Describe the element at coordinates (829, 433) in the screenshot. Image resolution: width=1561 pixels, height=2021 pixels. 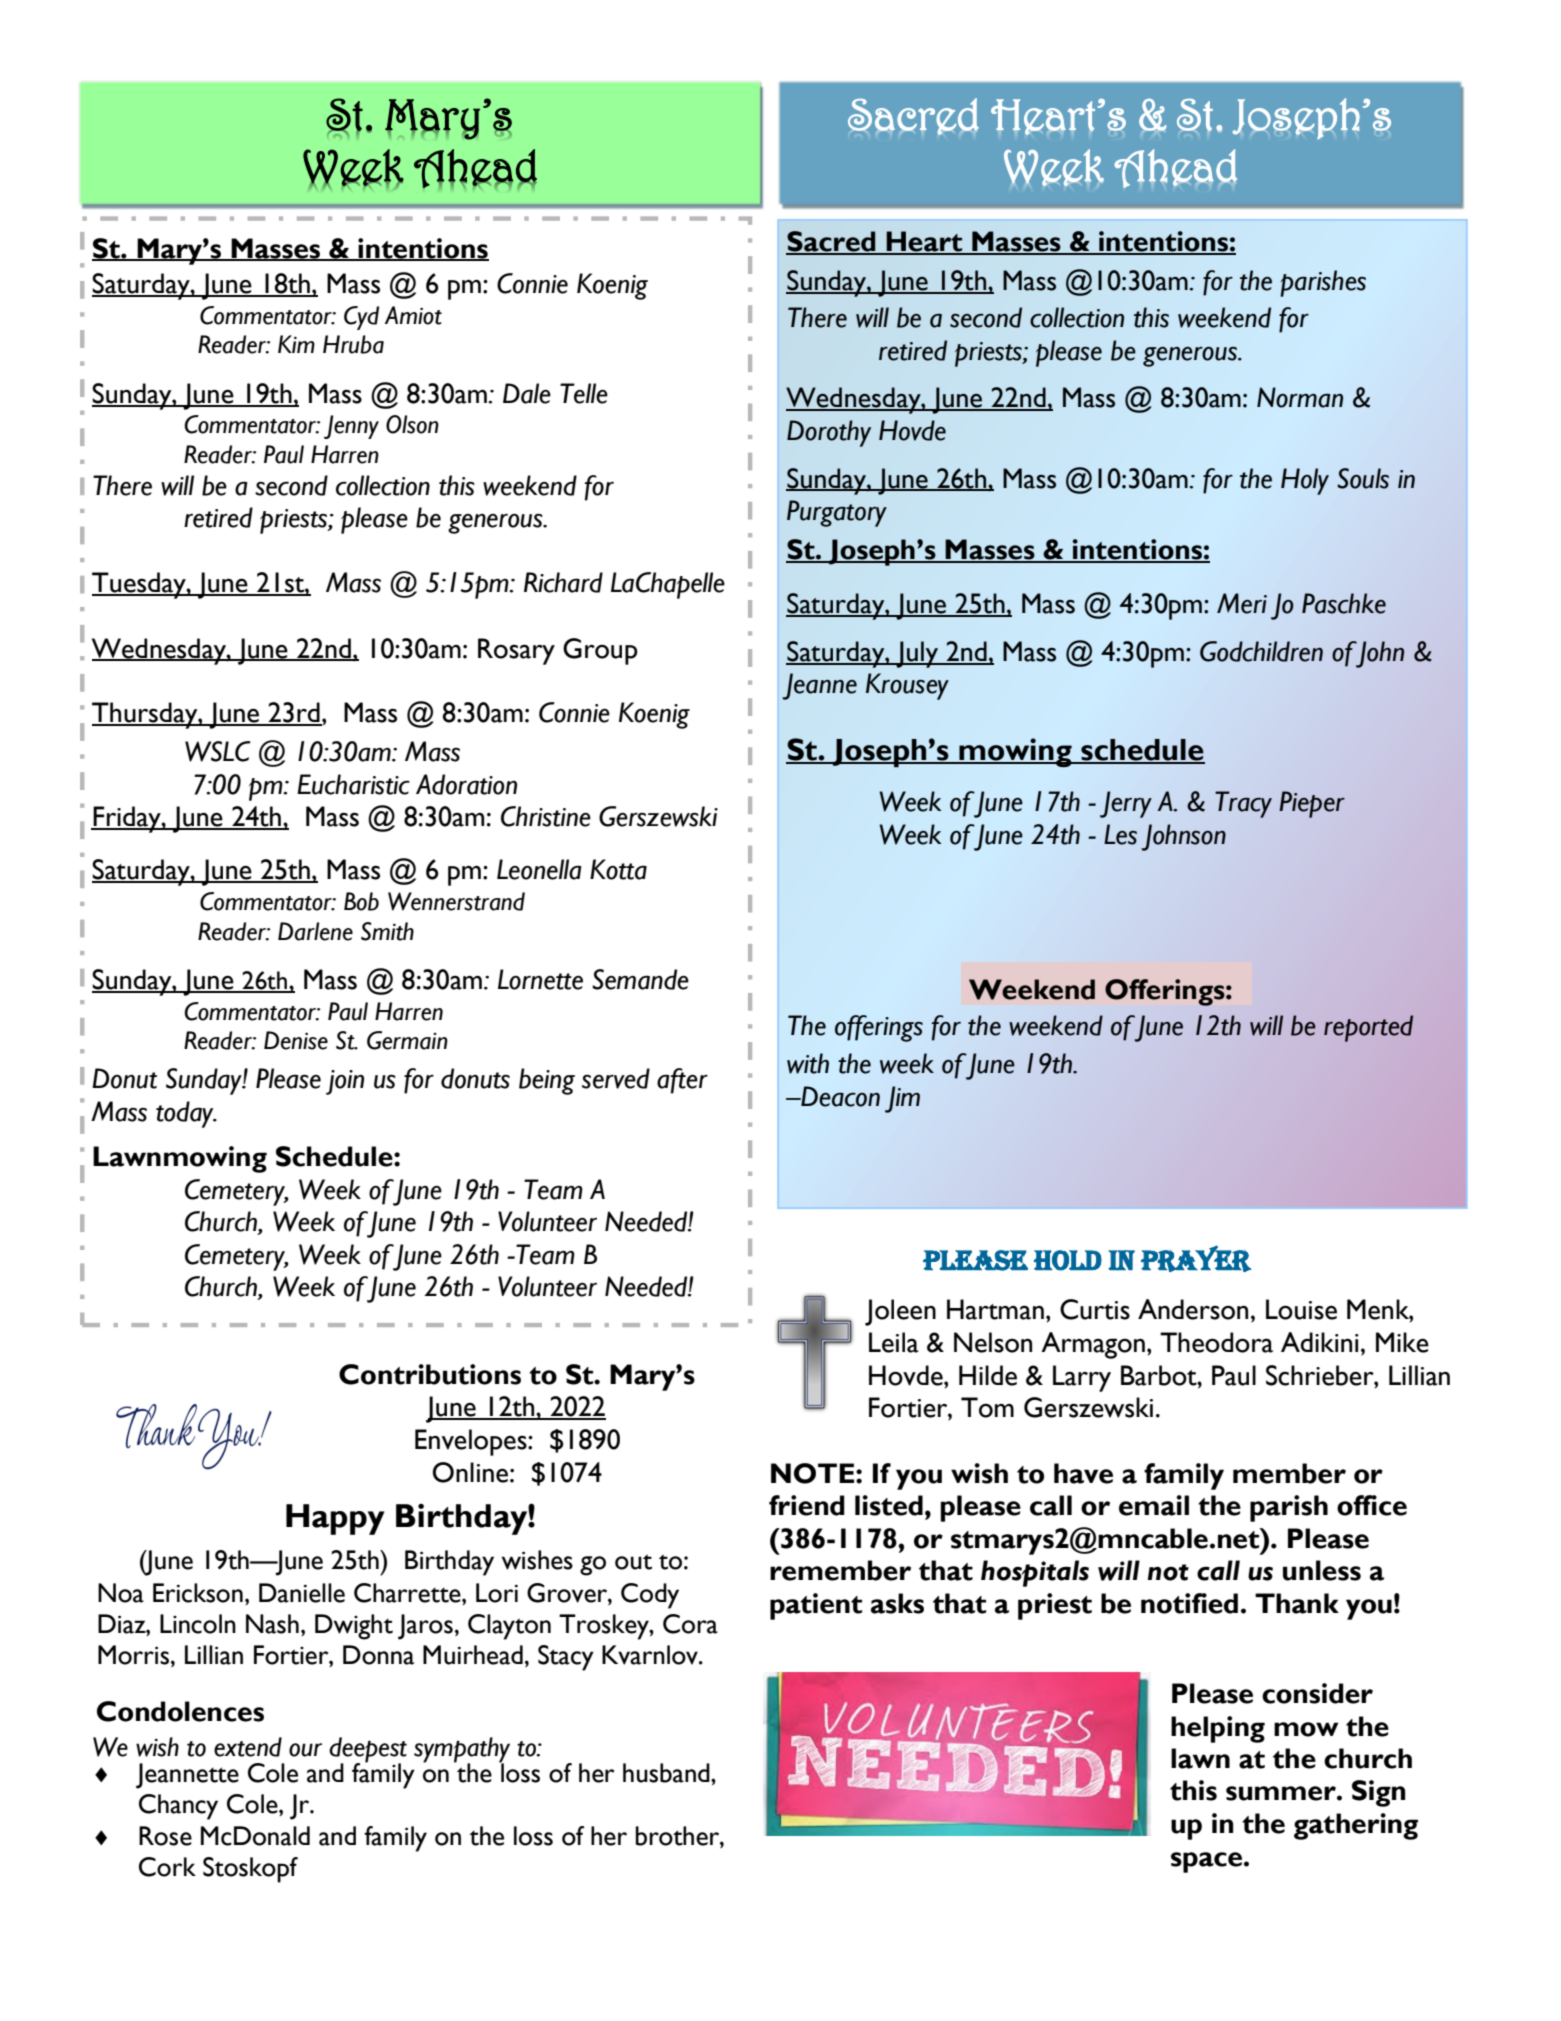
I see `Dorothy` at that location.
